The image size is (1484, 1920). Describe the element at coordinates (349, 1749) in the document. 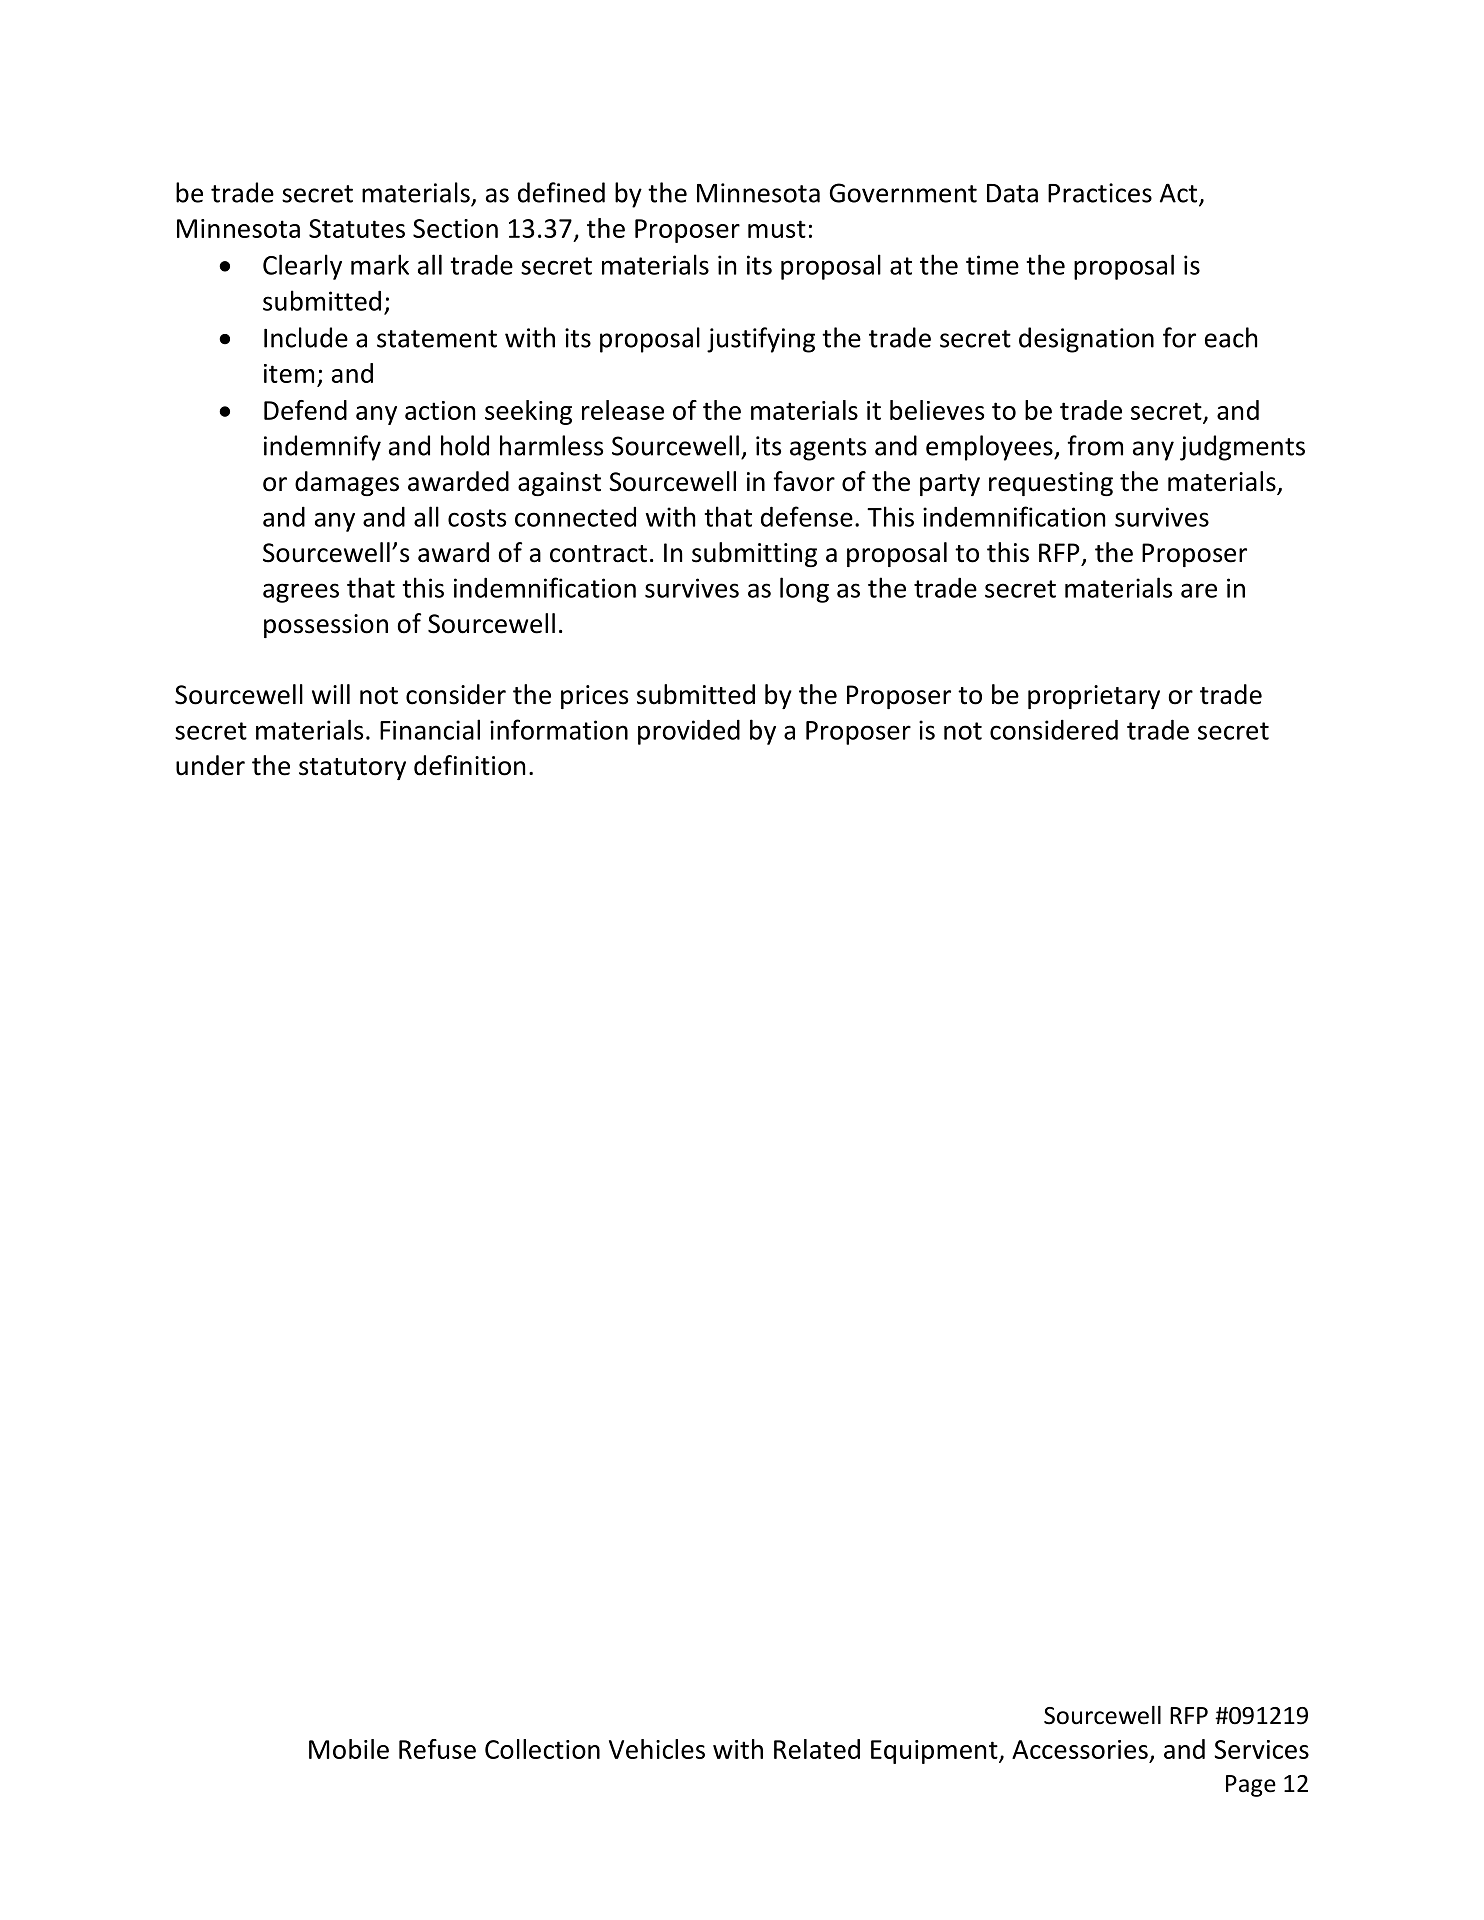

I see `Mobile` at that location.
